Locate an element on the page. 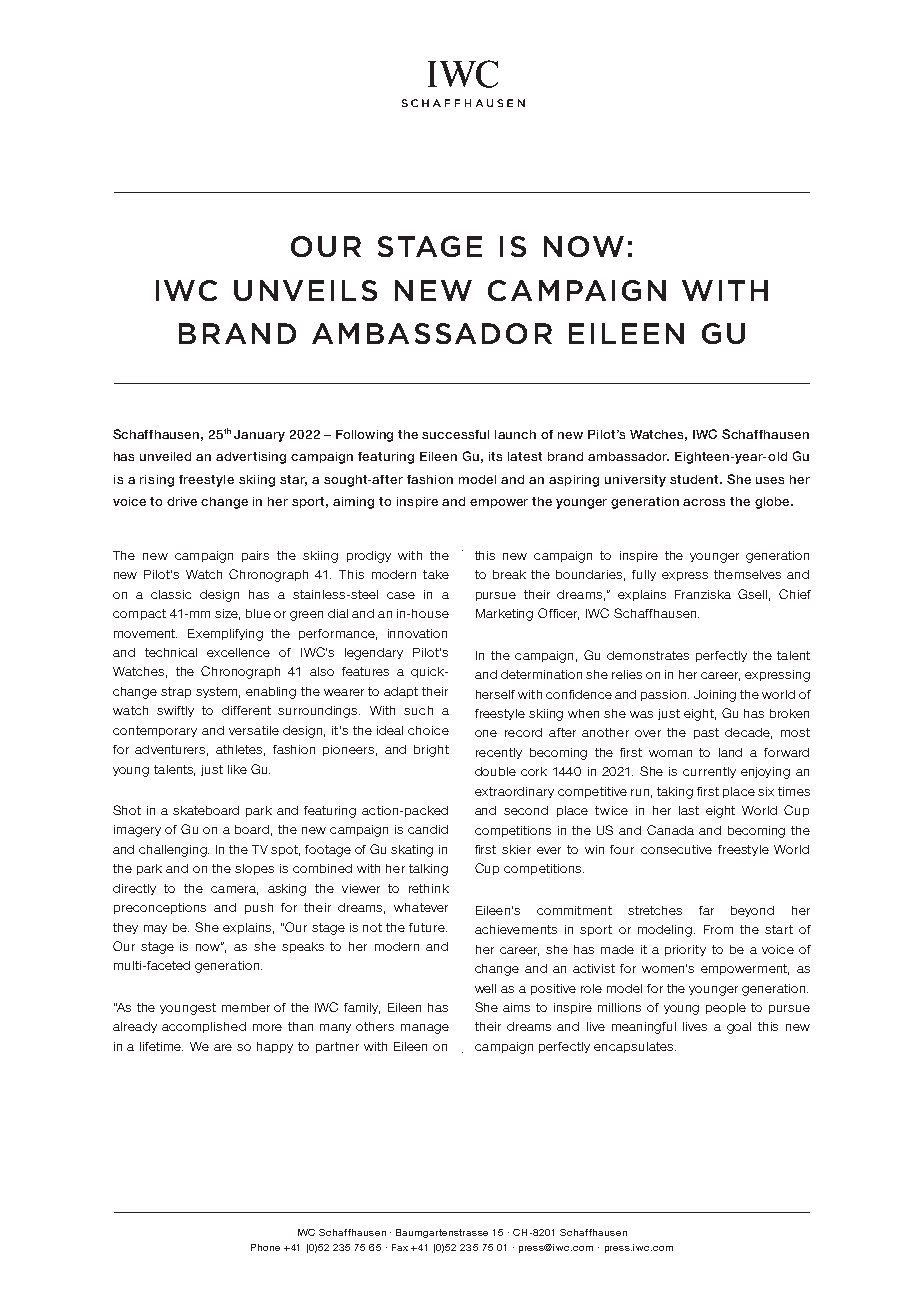 The width and height of the page is (924, 1308). across is located at coordinates (704, 502).
